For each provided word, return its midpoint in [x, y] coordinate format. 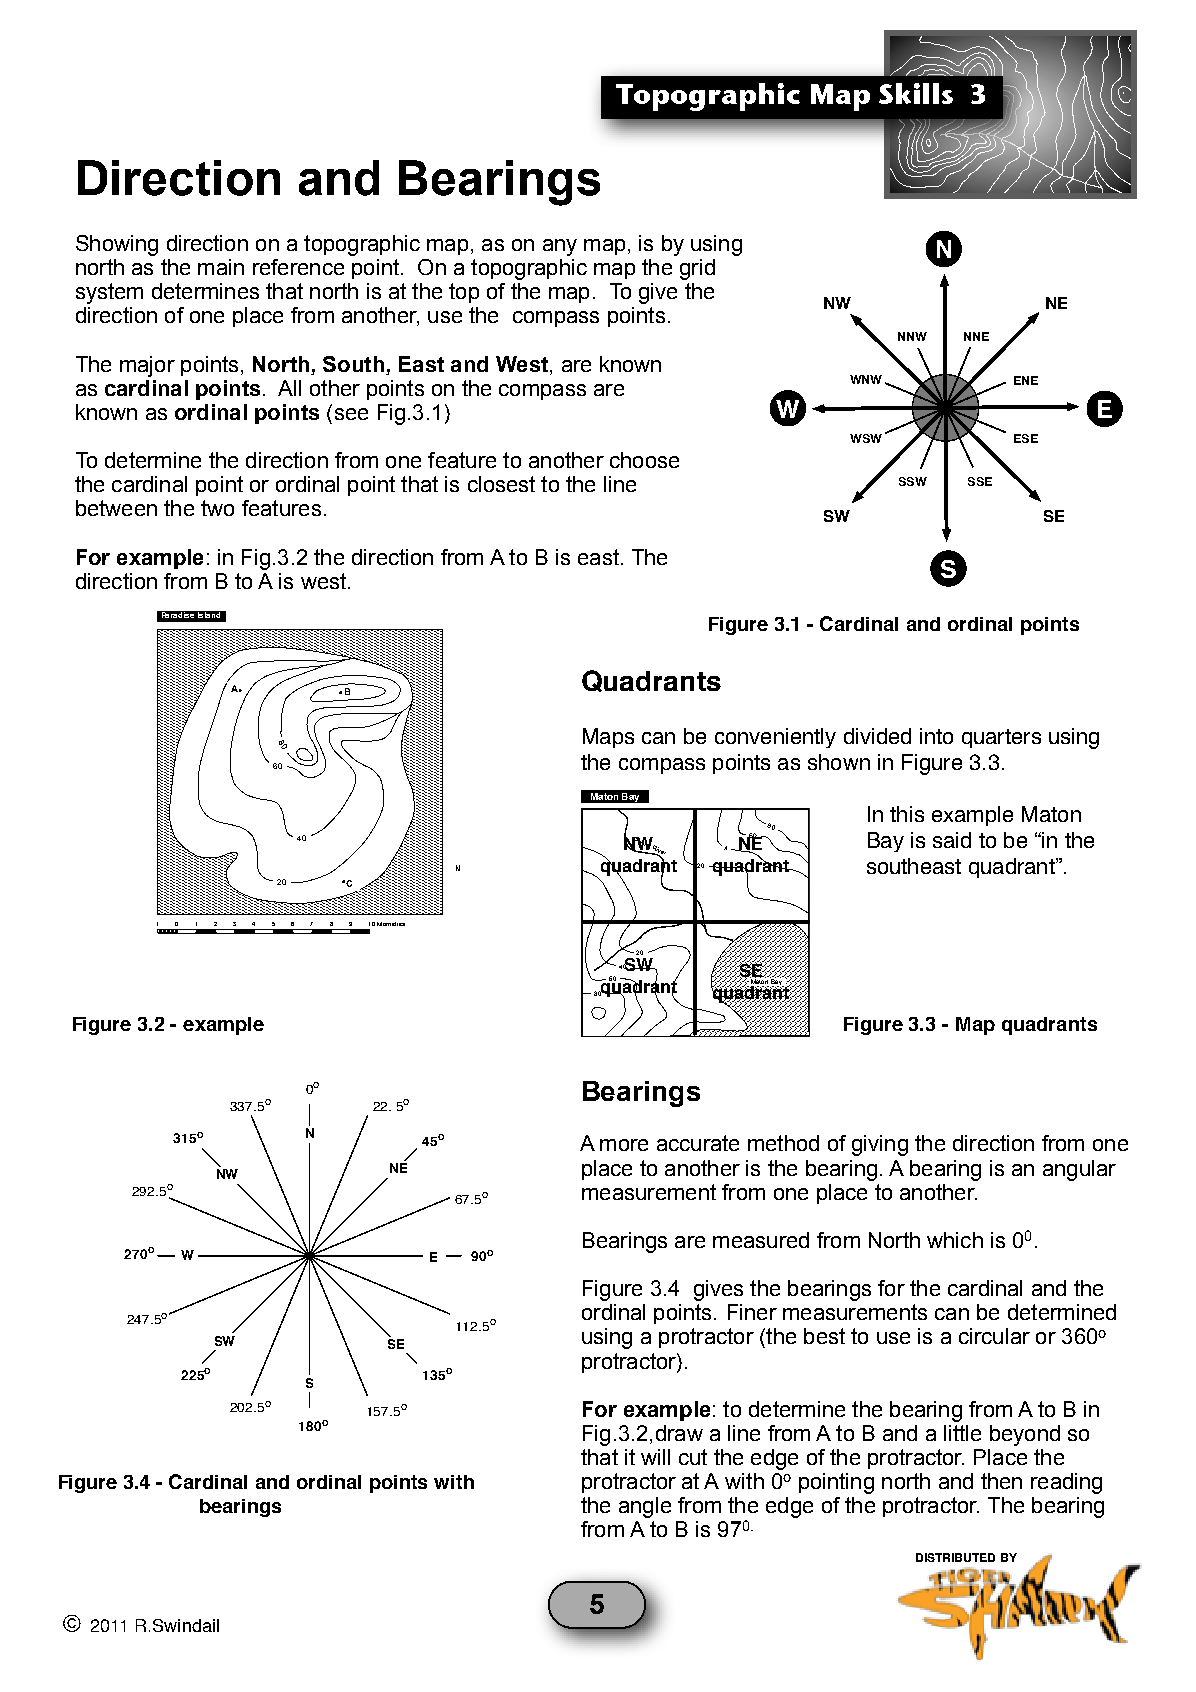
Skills [916, 93]
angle [645, 1507]
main [221, 267]
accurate [698, 1143]
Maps [608, 738]
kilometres [391, 924]
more [624, 1145]
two [217, 508]
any [560, 247]
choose [644, 460]
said [952, 840]
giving [880, 1145]
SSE [980, 481]
